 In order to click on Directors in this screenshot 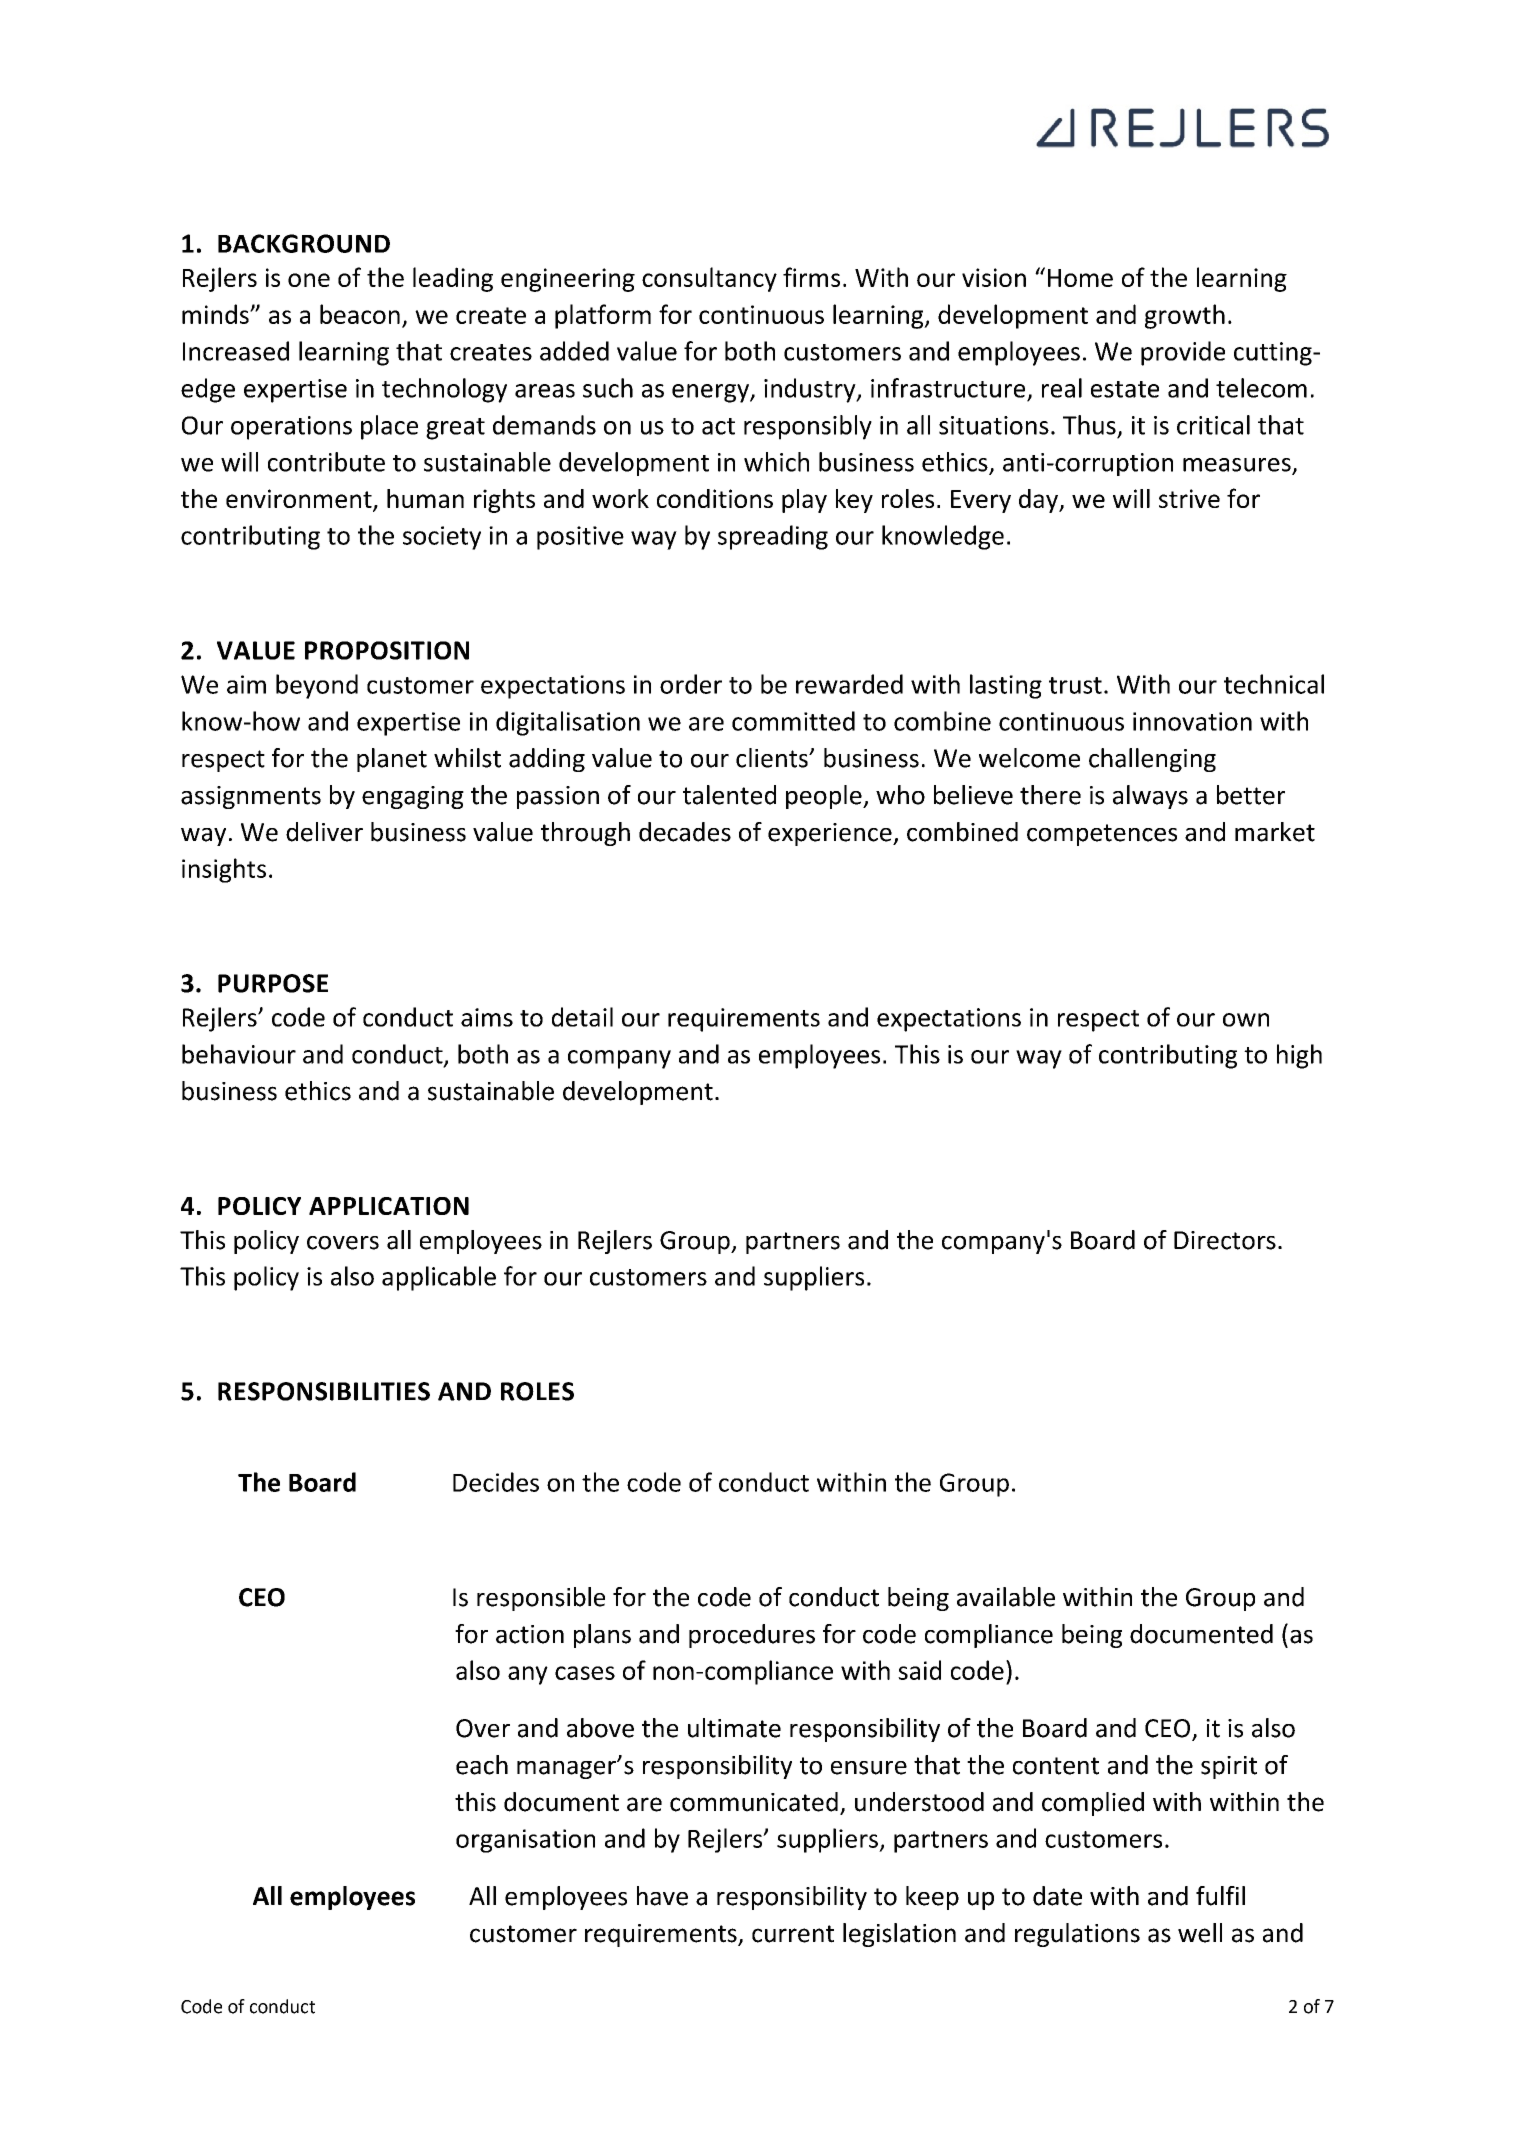, I will do `click(1225, 1240)`.
